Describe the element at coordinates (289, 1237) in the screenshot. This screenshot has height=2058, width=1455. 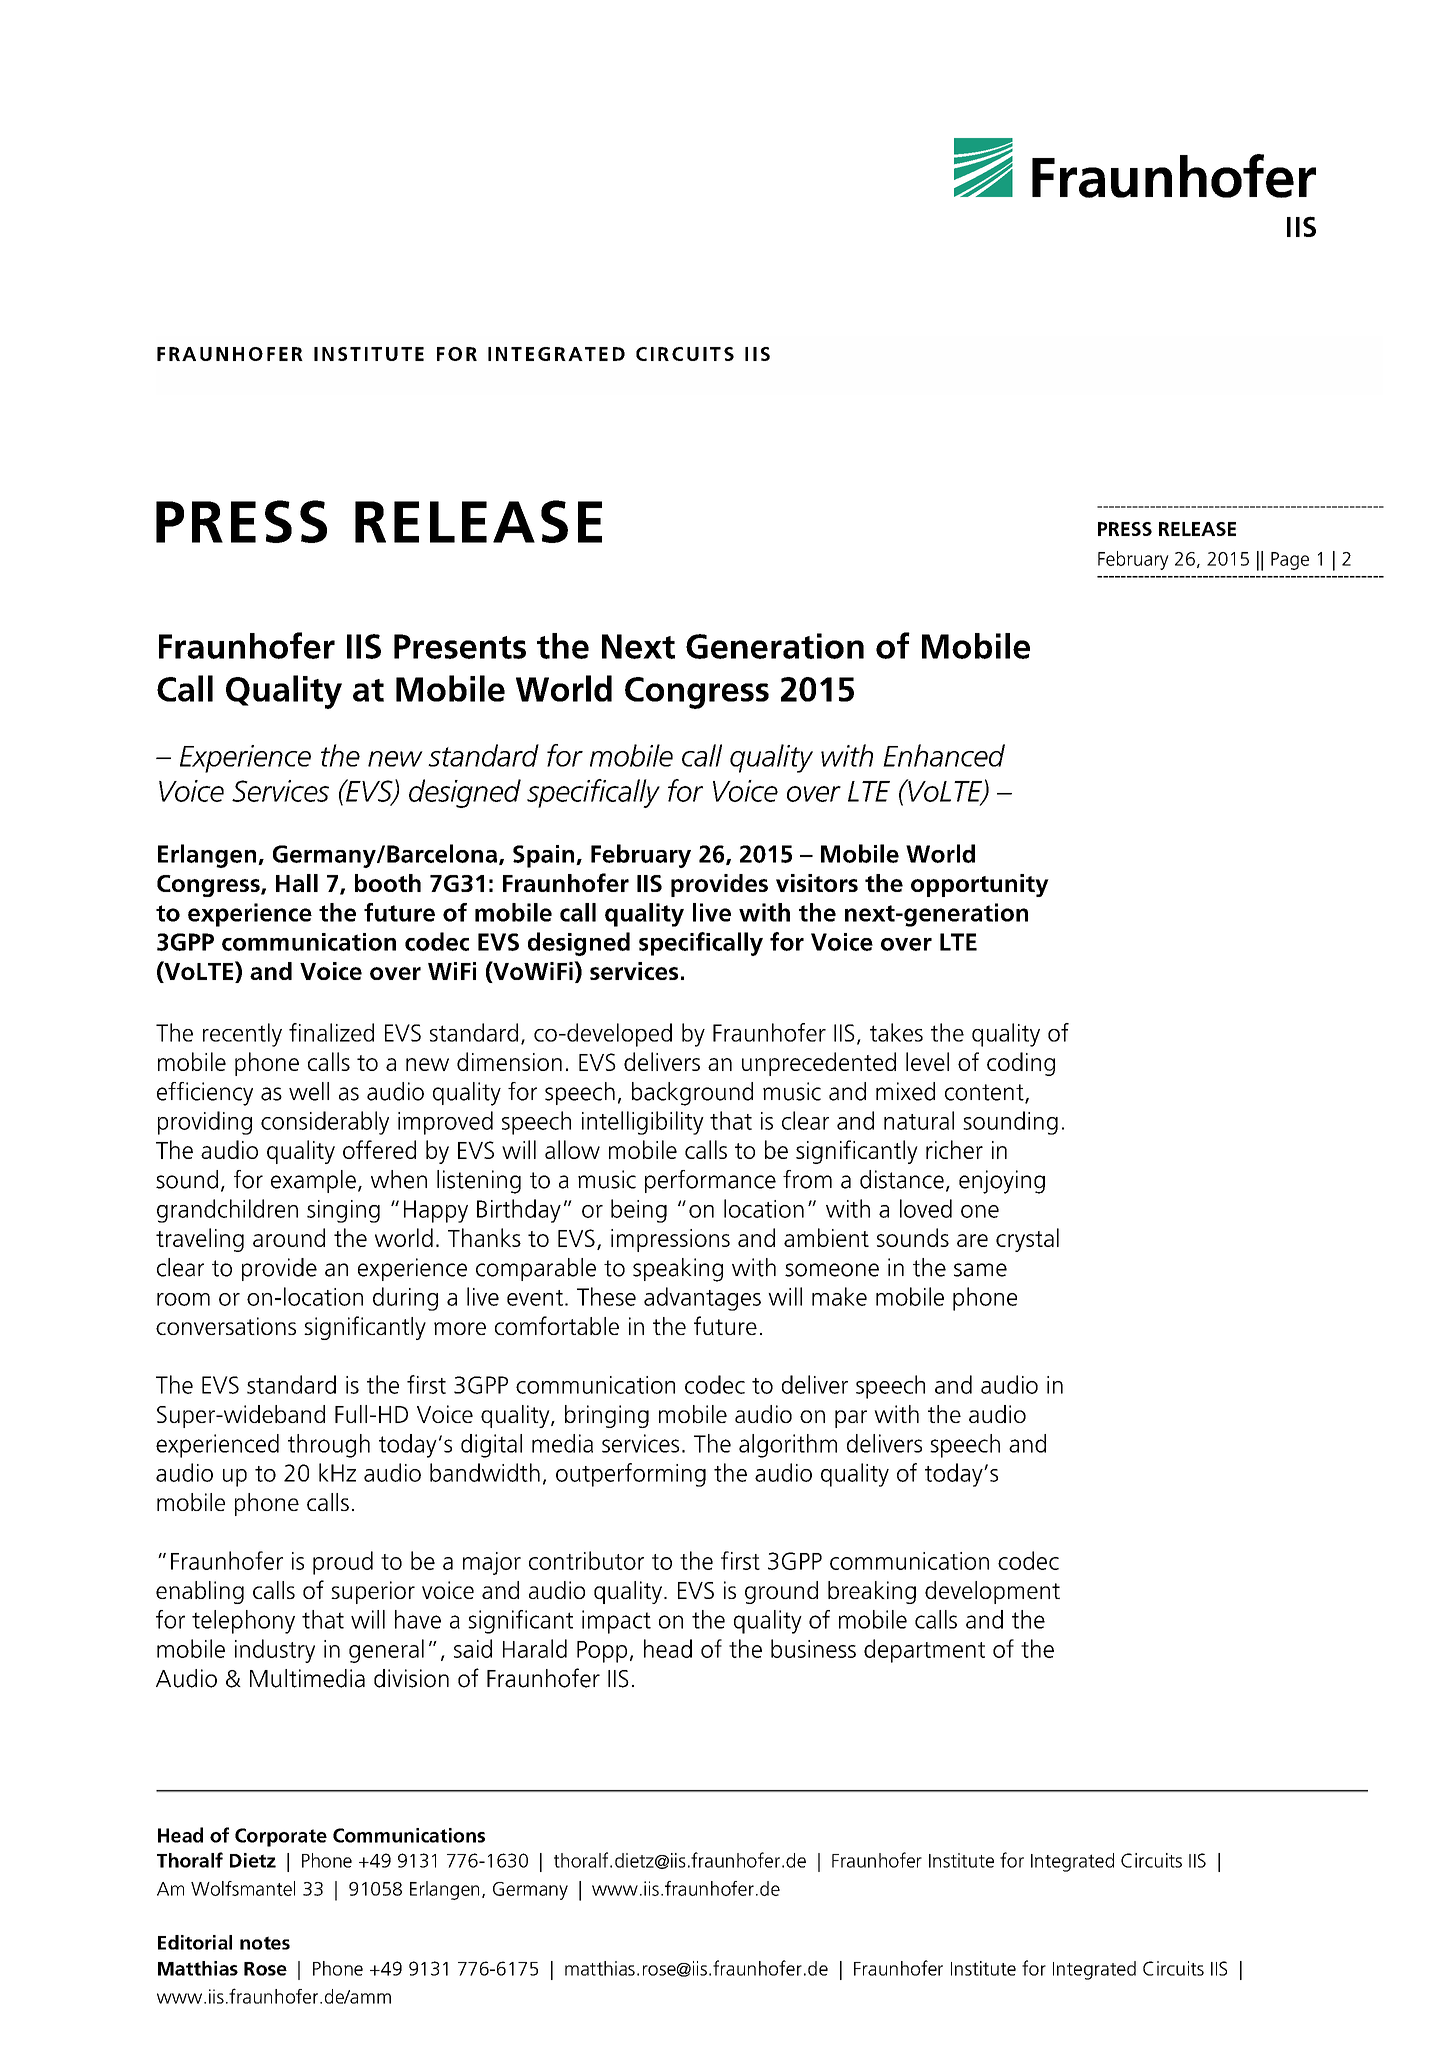
I see `around` at that location.
